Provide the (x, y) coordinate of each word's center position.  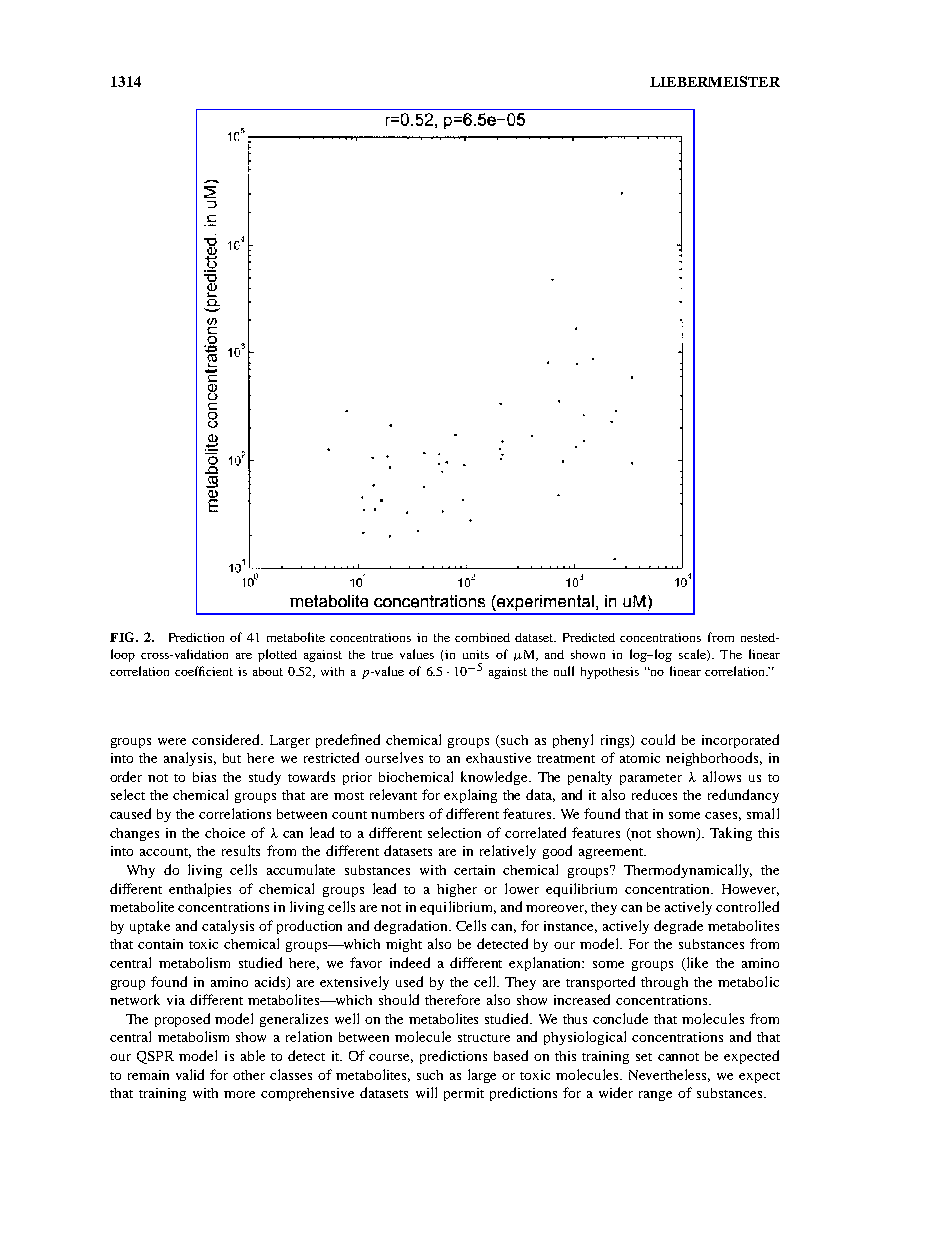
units (476, 654)
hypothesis (610, 673)
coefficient (204, 671)
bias (204, 777)
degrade (678, 927)
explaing (470, 796)
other (249, 1075)
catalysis (228, 927)
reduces (654, 794)
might (404, 945)
